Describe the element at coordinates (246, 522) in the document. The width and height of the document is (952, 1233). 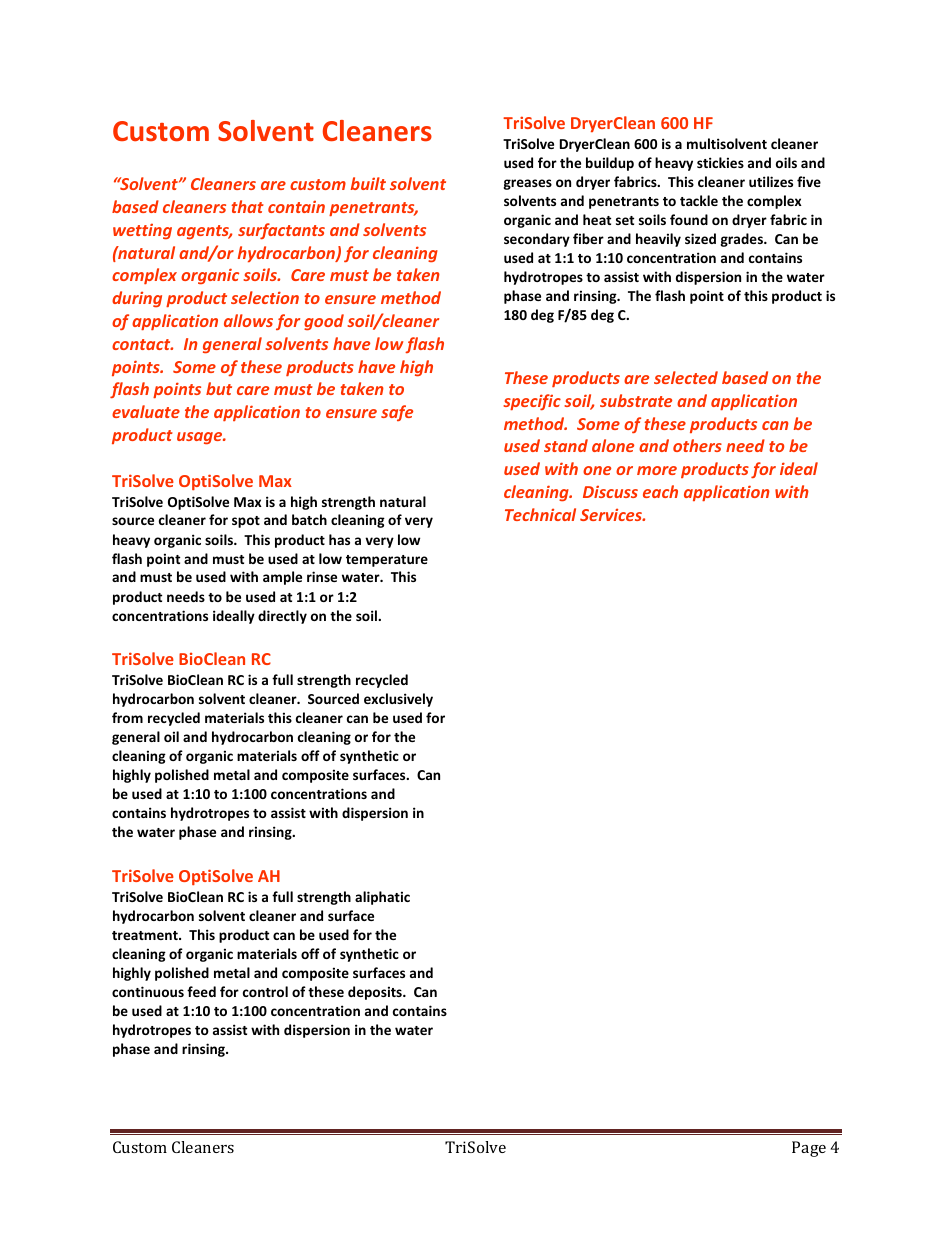
I see `spot` at that location.
